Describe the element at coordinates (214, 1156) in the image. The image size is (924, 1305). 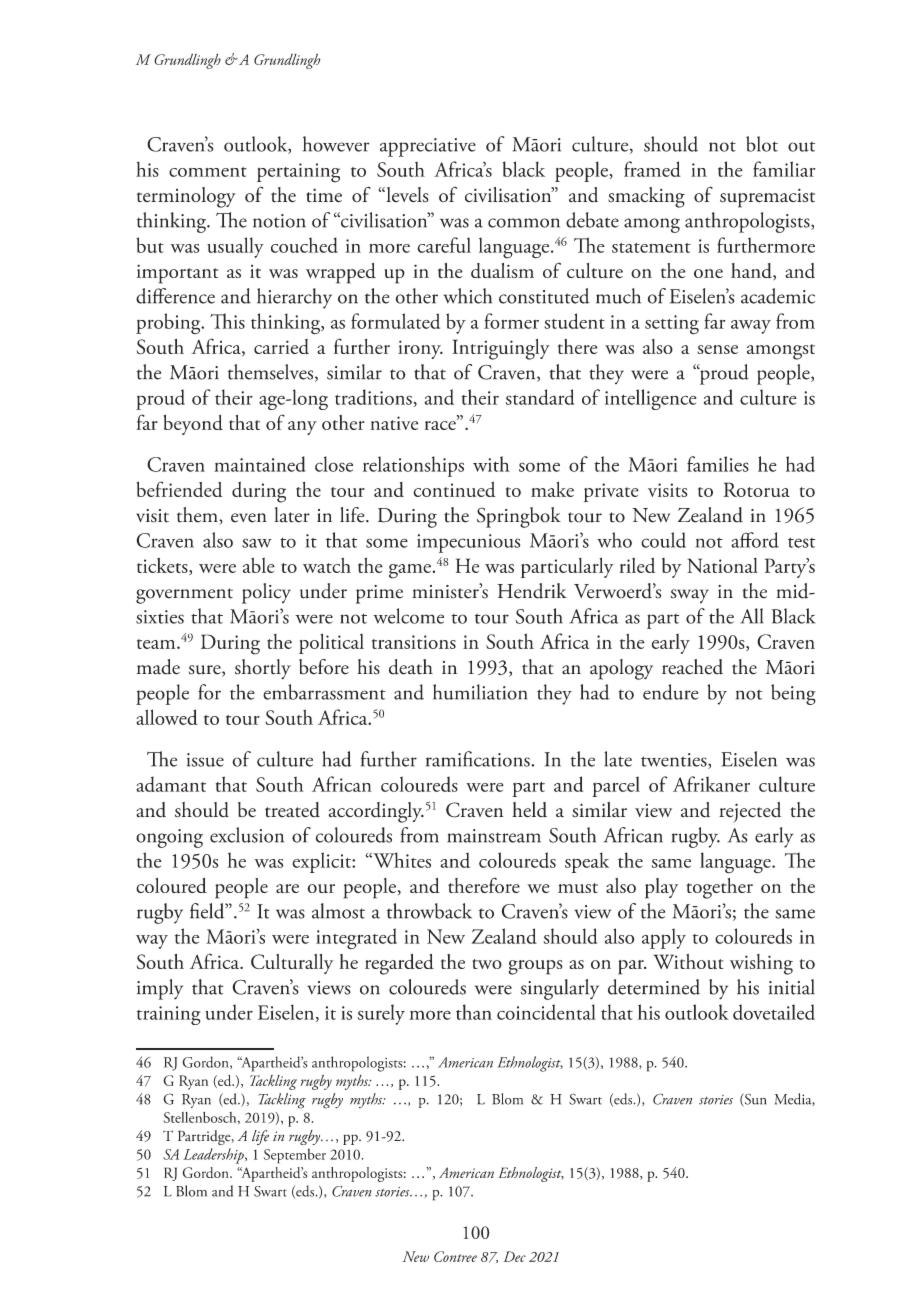
I see `Leadership` at that location.
